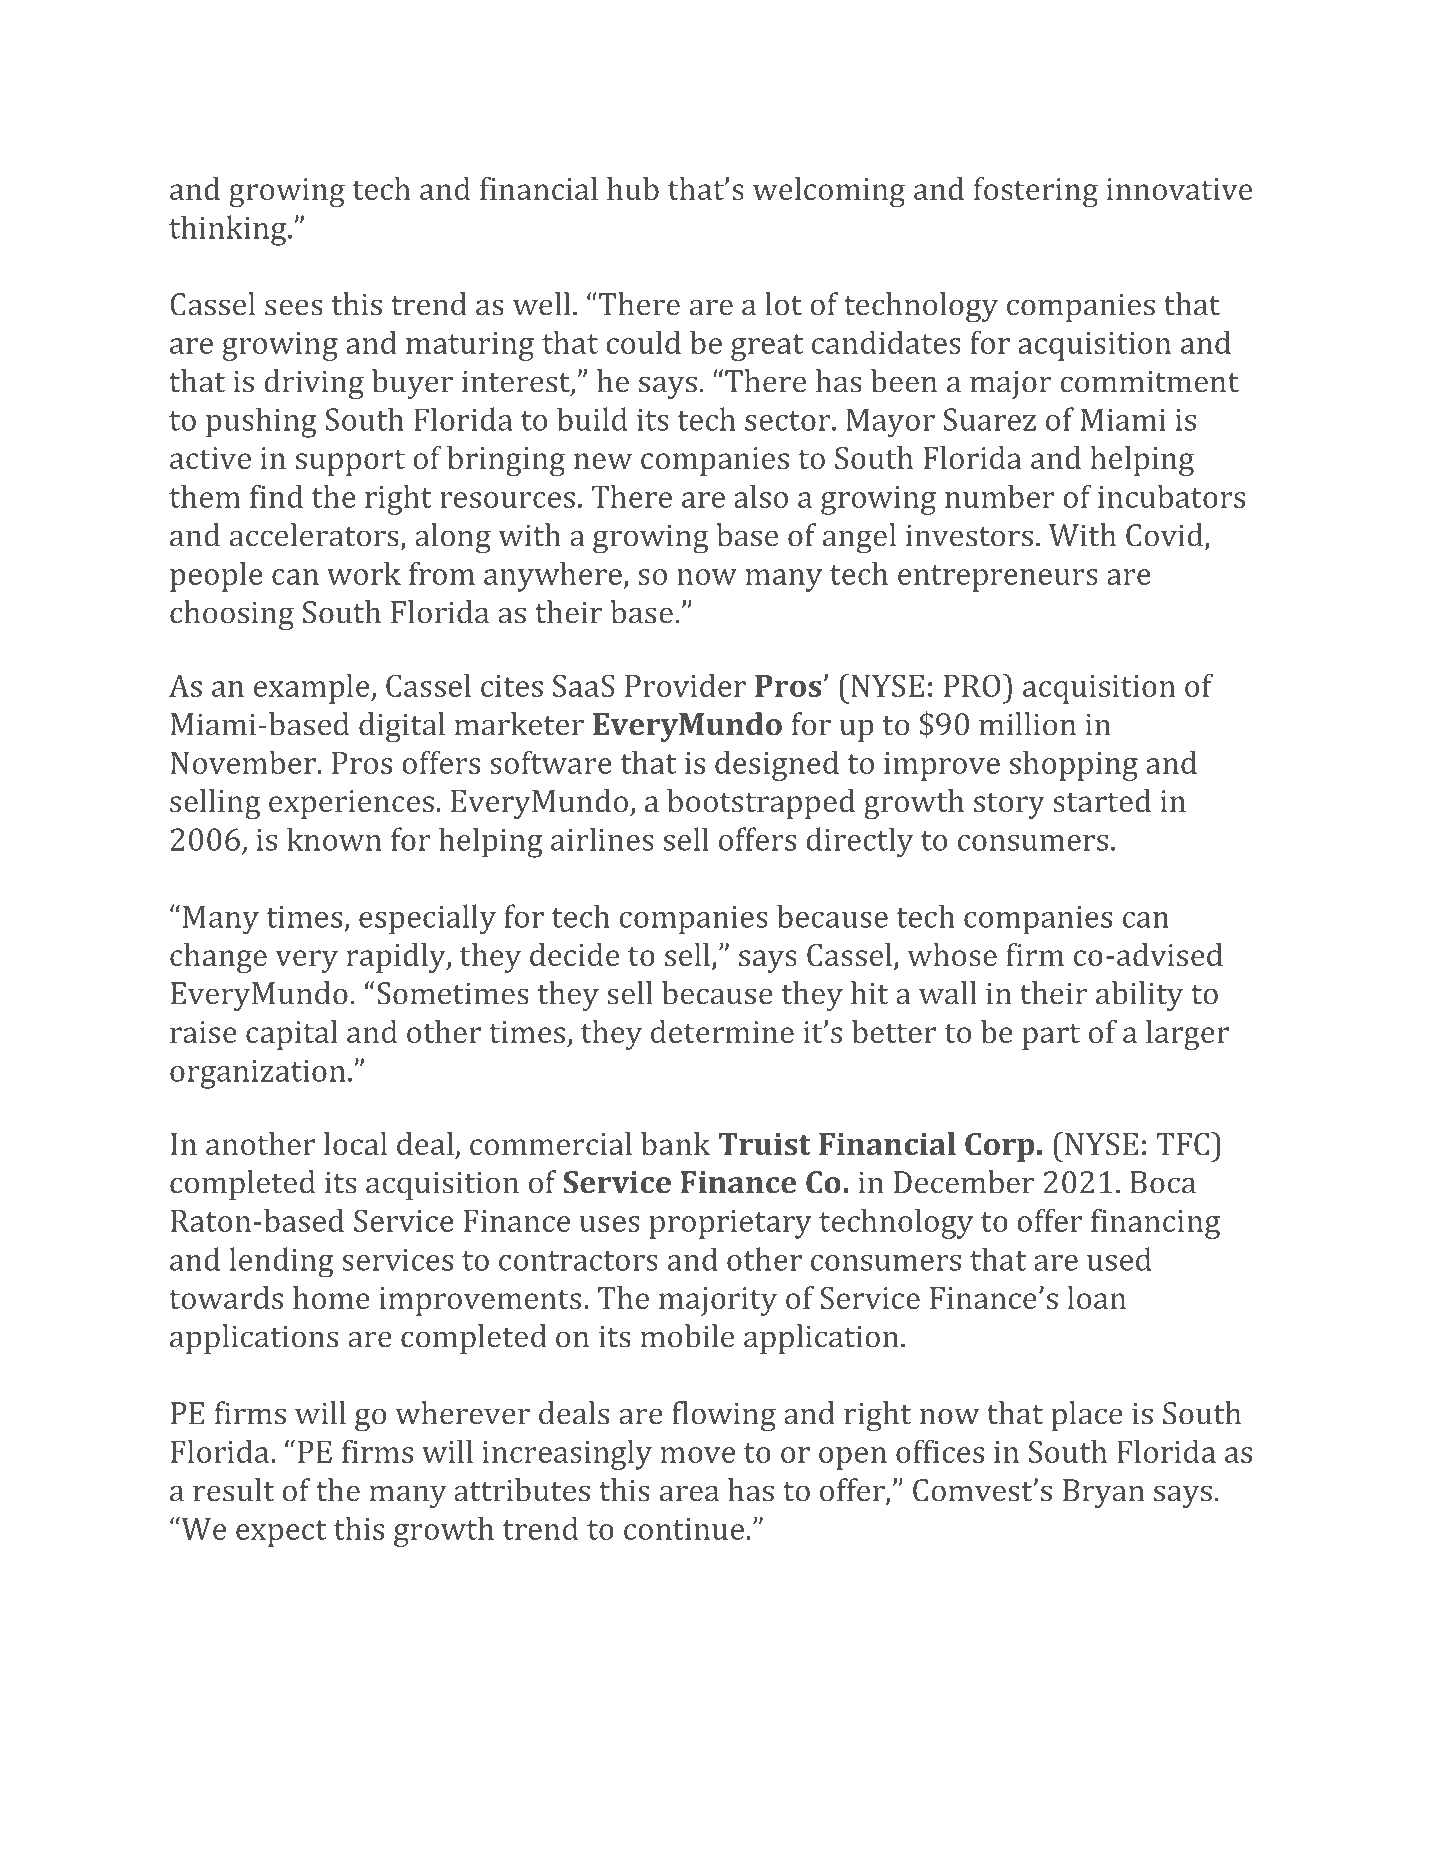 The height and width of the document is (1856, 1434). What do you see at coordinates (334, 839) in the document?
I see `known` at bounding box center [334, 839].
